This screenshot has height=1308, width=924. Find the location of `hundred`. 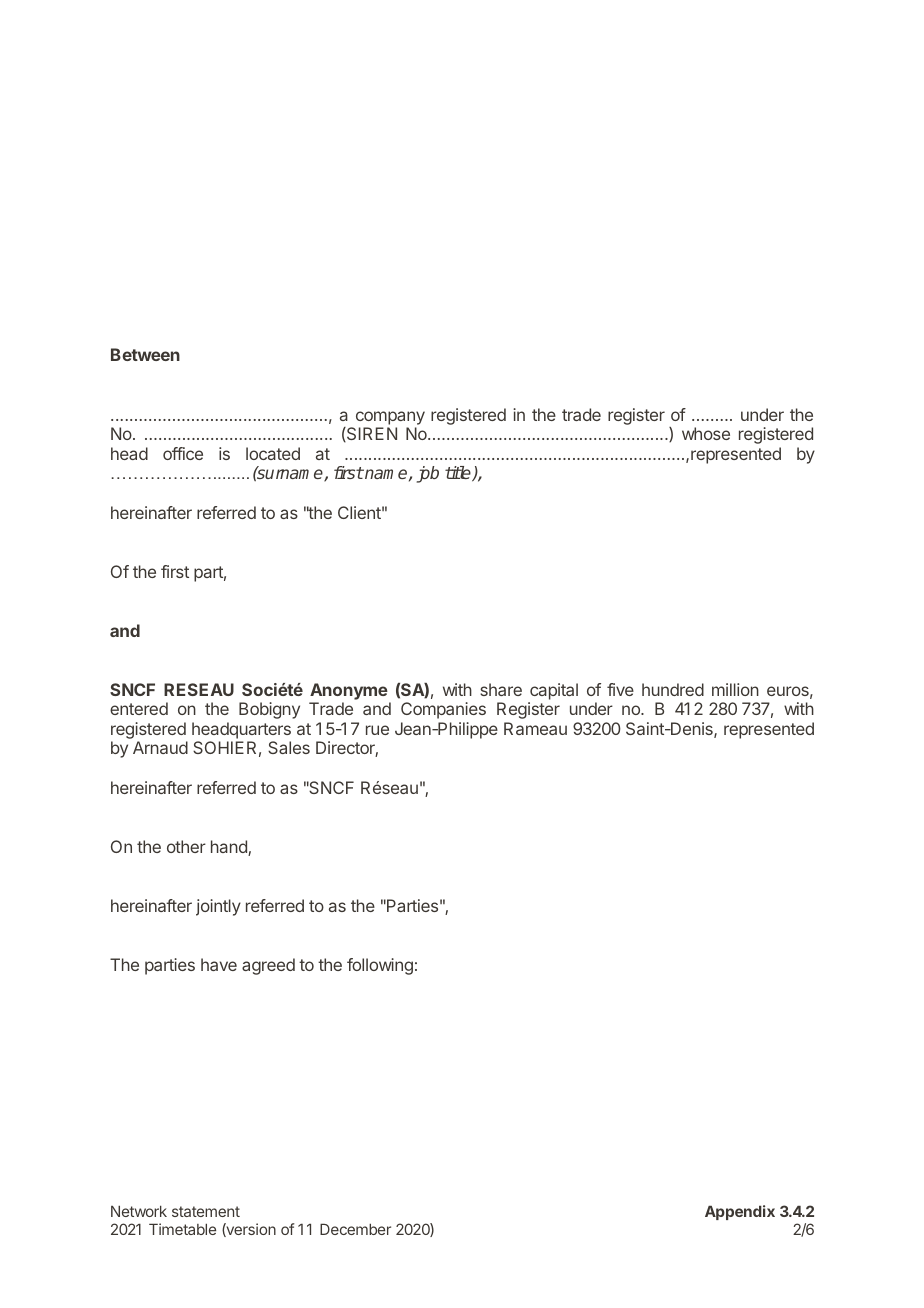

hundred is located at coordinates (673, 689).
